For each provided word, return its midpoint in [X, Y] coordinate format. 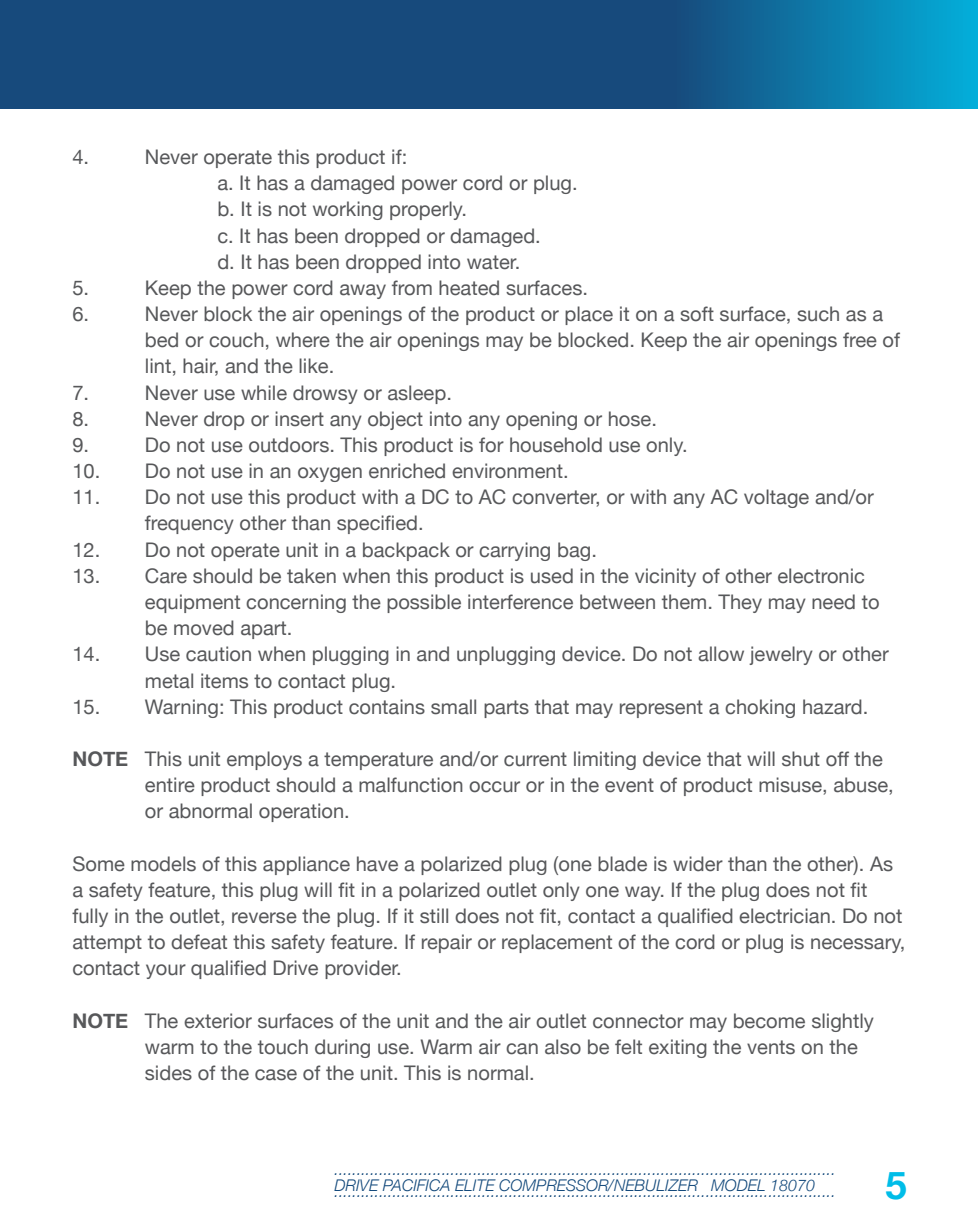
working [348, 210]
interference [520, 602]
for [491, 445]
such [818, 314]
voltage [776, 498]
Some [99, 864]
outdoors [289, 445]
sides [168, 1073]
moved [204, 628]
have [377, 864]
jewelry [781, 655]
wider [698, 864]
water [493, 262]
